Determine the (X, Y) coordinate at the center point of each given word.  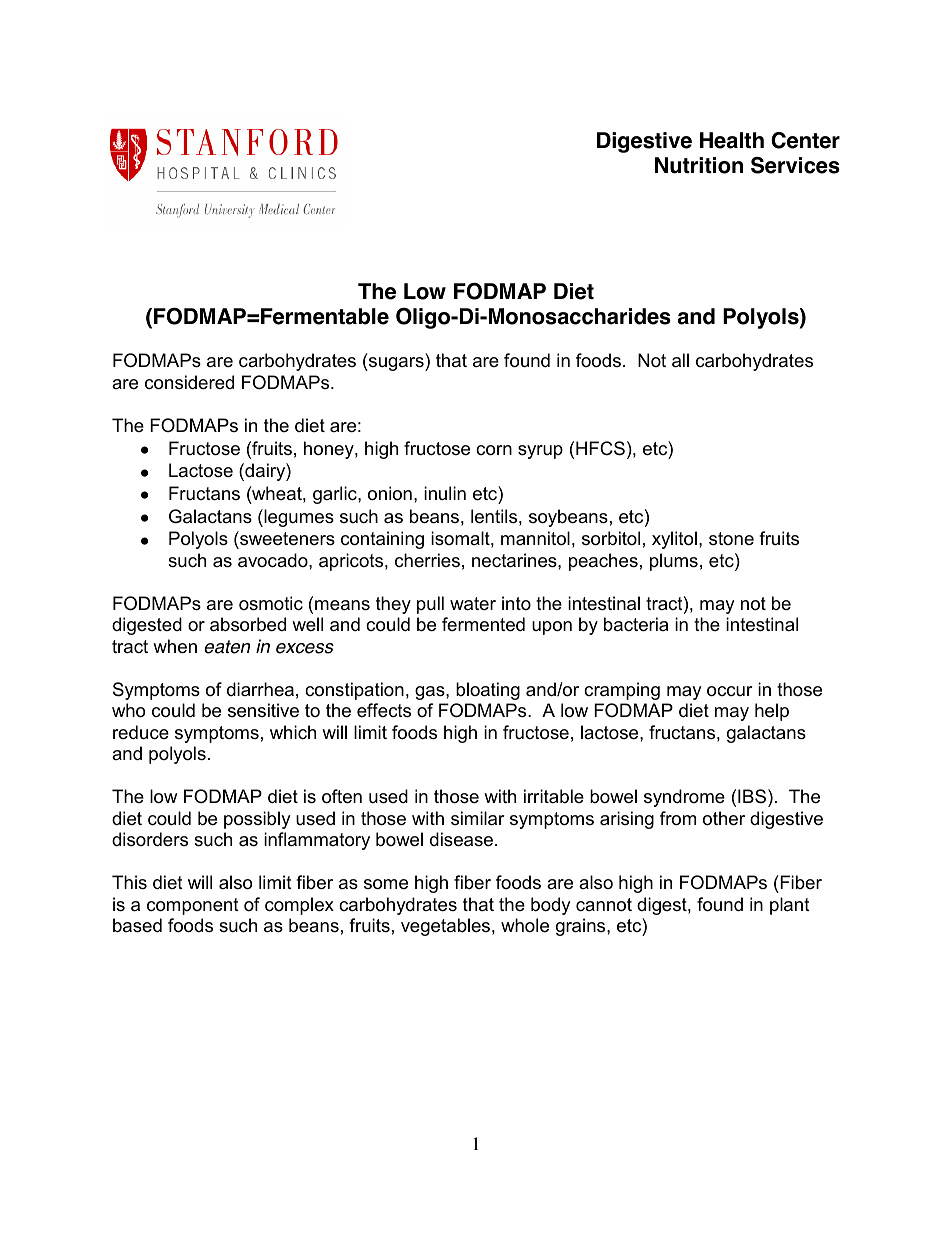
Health (732, 140)
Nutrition (699, 165)
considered (189, 382)
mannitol (535, 538)
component (193, 906)
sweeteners (286, 540)
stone (731, 538)
